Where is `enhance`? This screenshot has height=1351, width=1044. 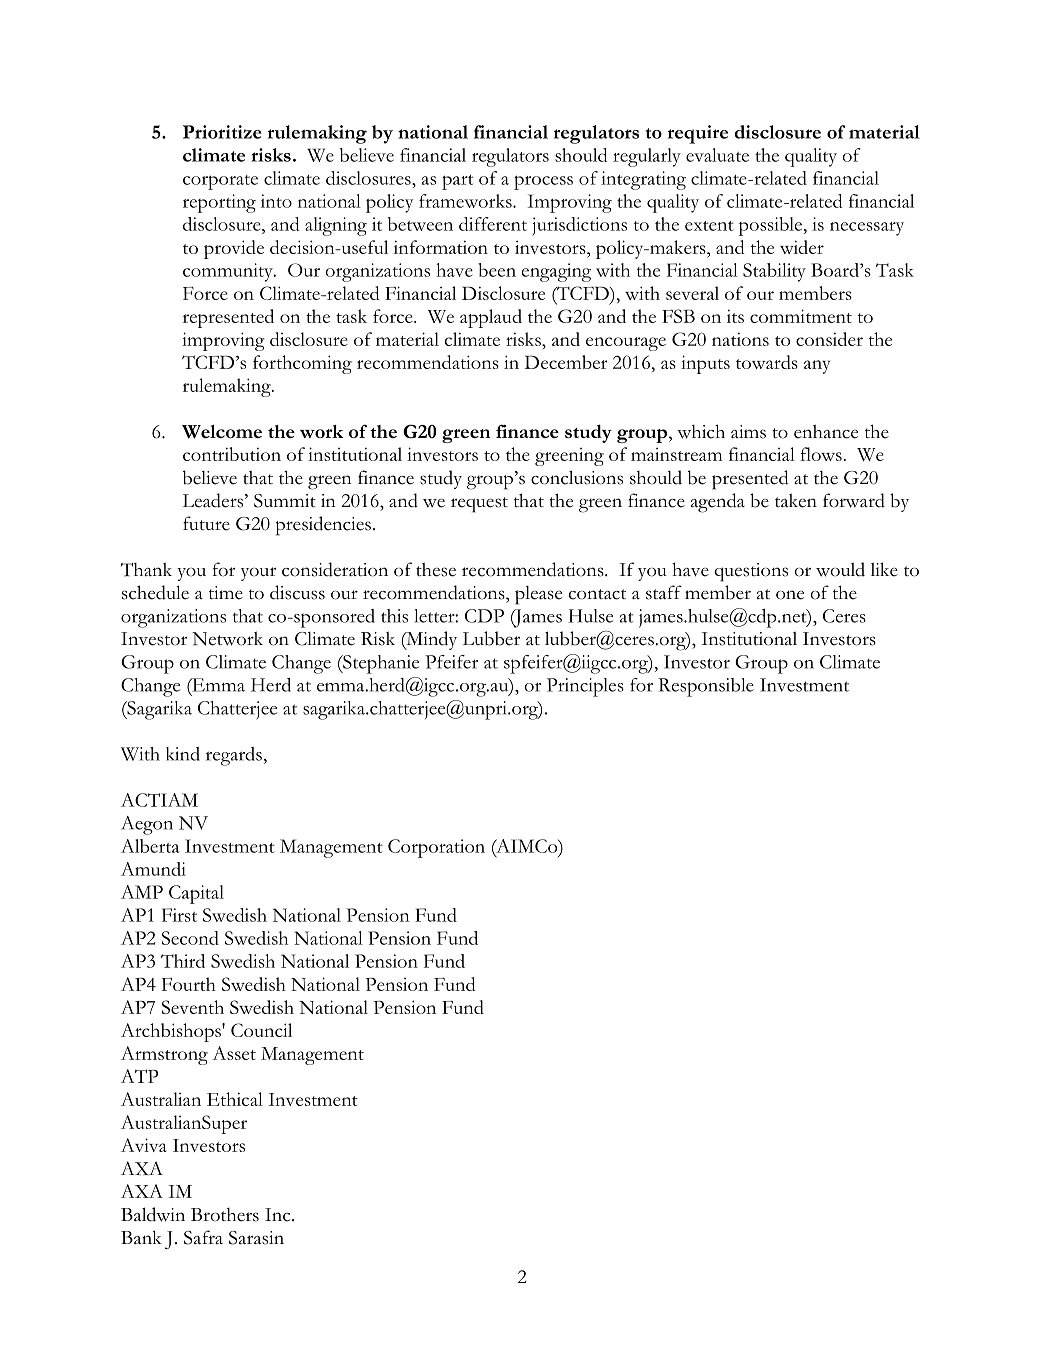 enhance is located at coordinates (826, 432).
